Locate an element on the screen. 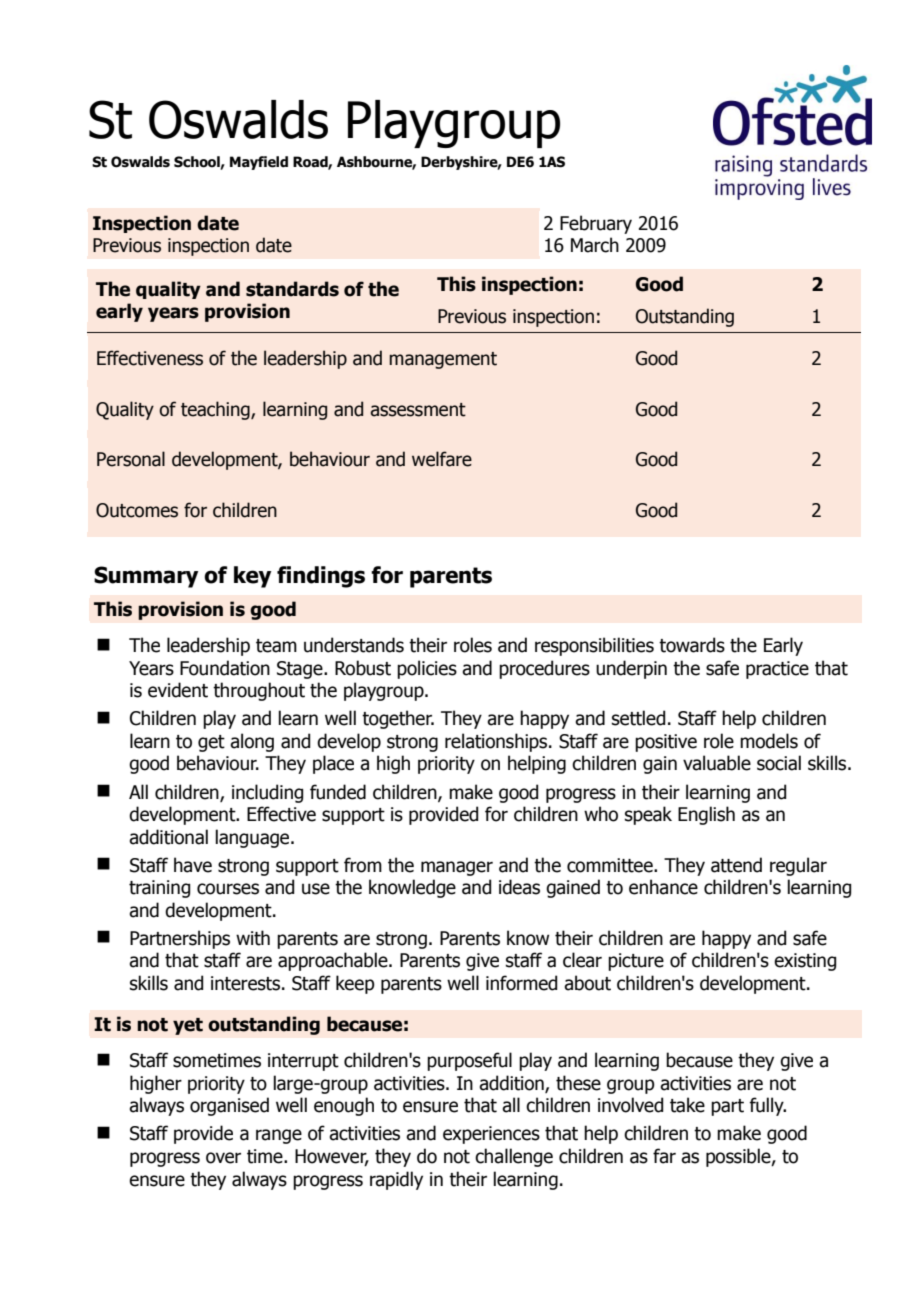  Foundation is located at coordinates (225, 668).
